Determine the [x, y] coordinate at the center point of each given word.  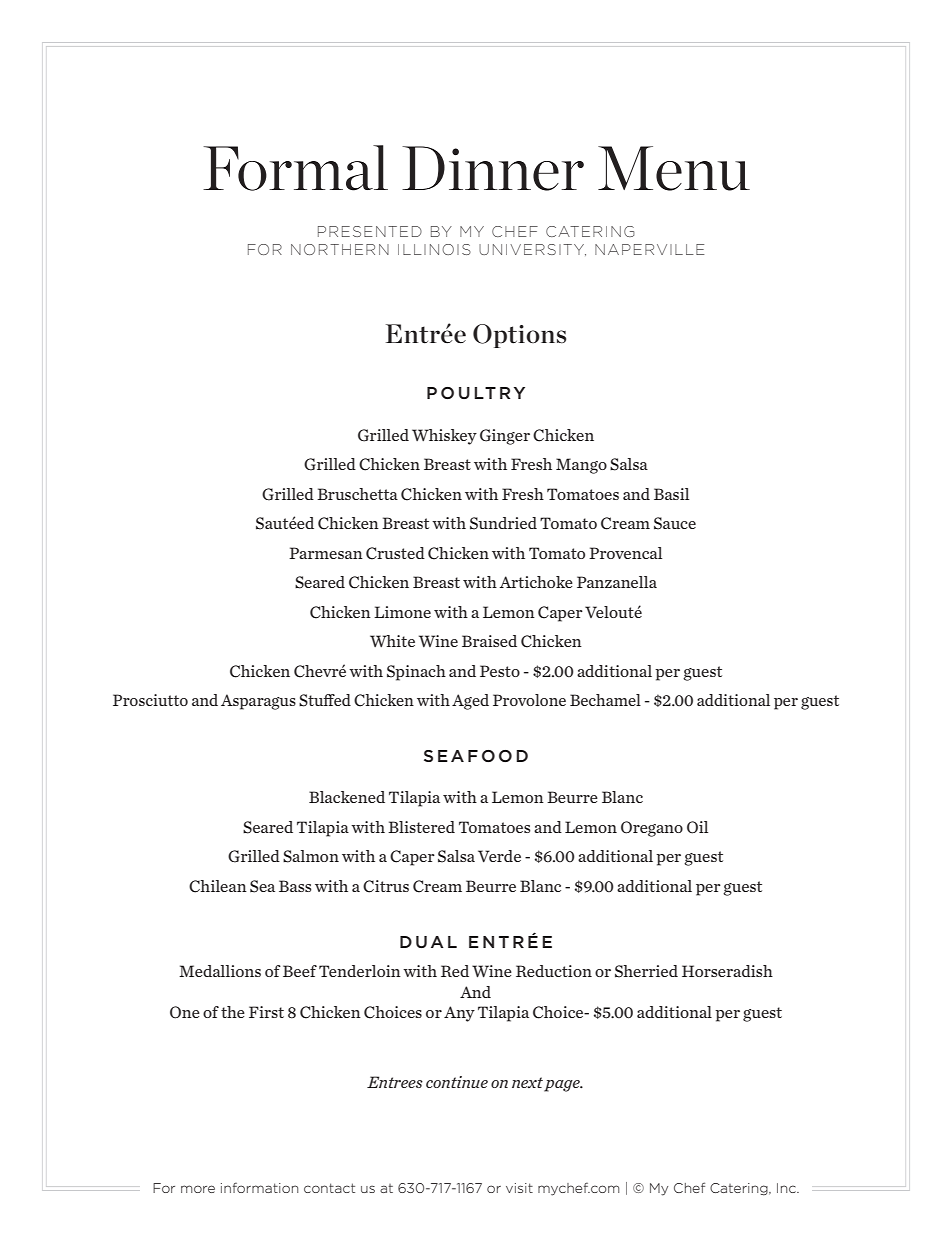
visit [519, 1188]
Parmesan [326, 553]
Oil [697, 827]
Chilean [218, 886]
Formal [295, 168]
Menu [674, 168]
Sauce [675, 523]
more [198, 1189]
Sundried [503, 523]
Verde [499, 856]
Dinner [493, 168]
